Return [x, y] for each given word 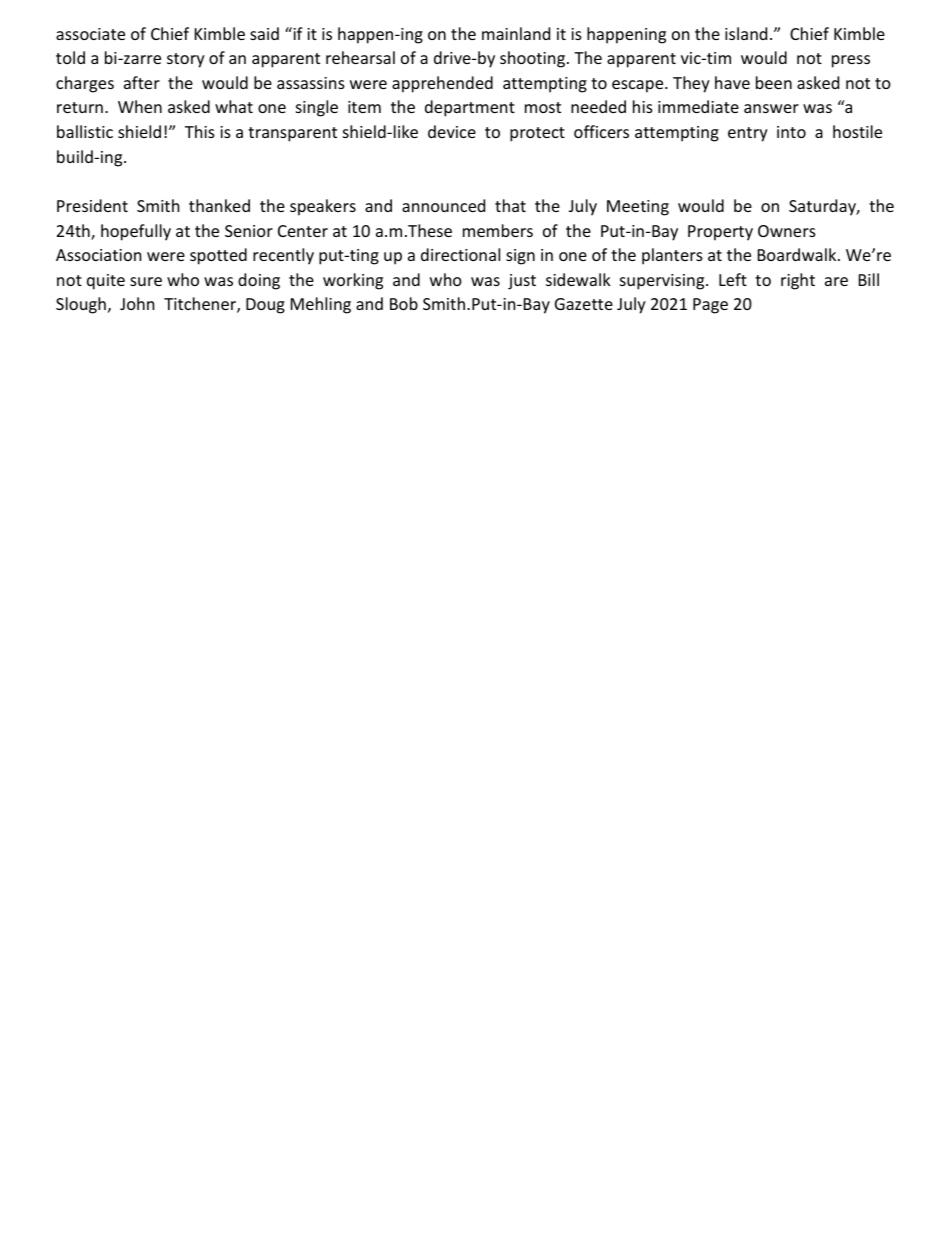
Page [710, 306]
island [746, 33]
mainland [516, 33]
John [137, 303]
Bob [404, 303]
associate [90, 34]
